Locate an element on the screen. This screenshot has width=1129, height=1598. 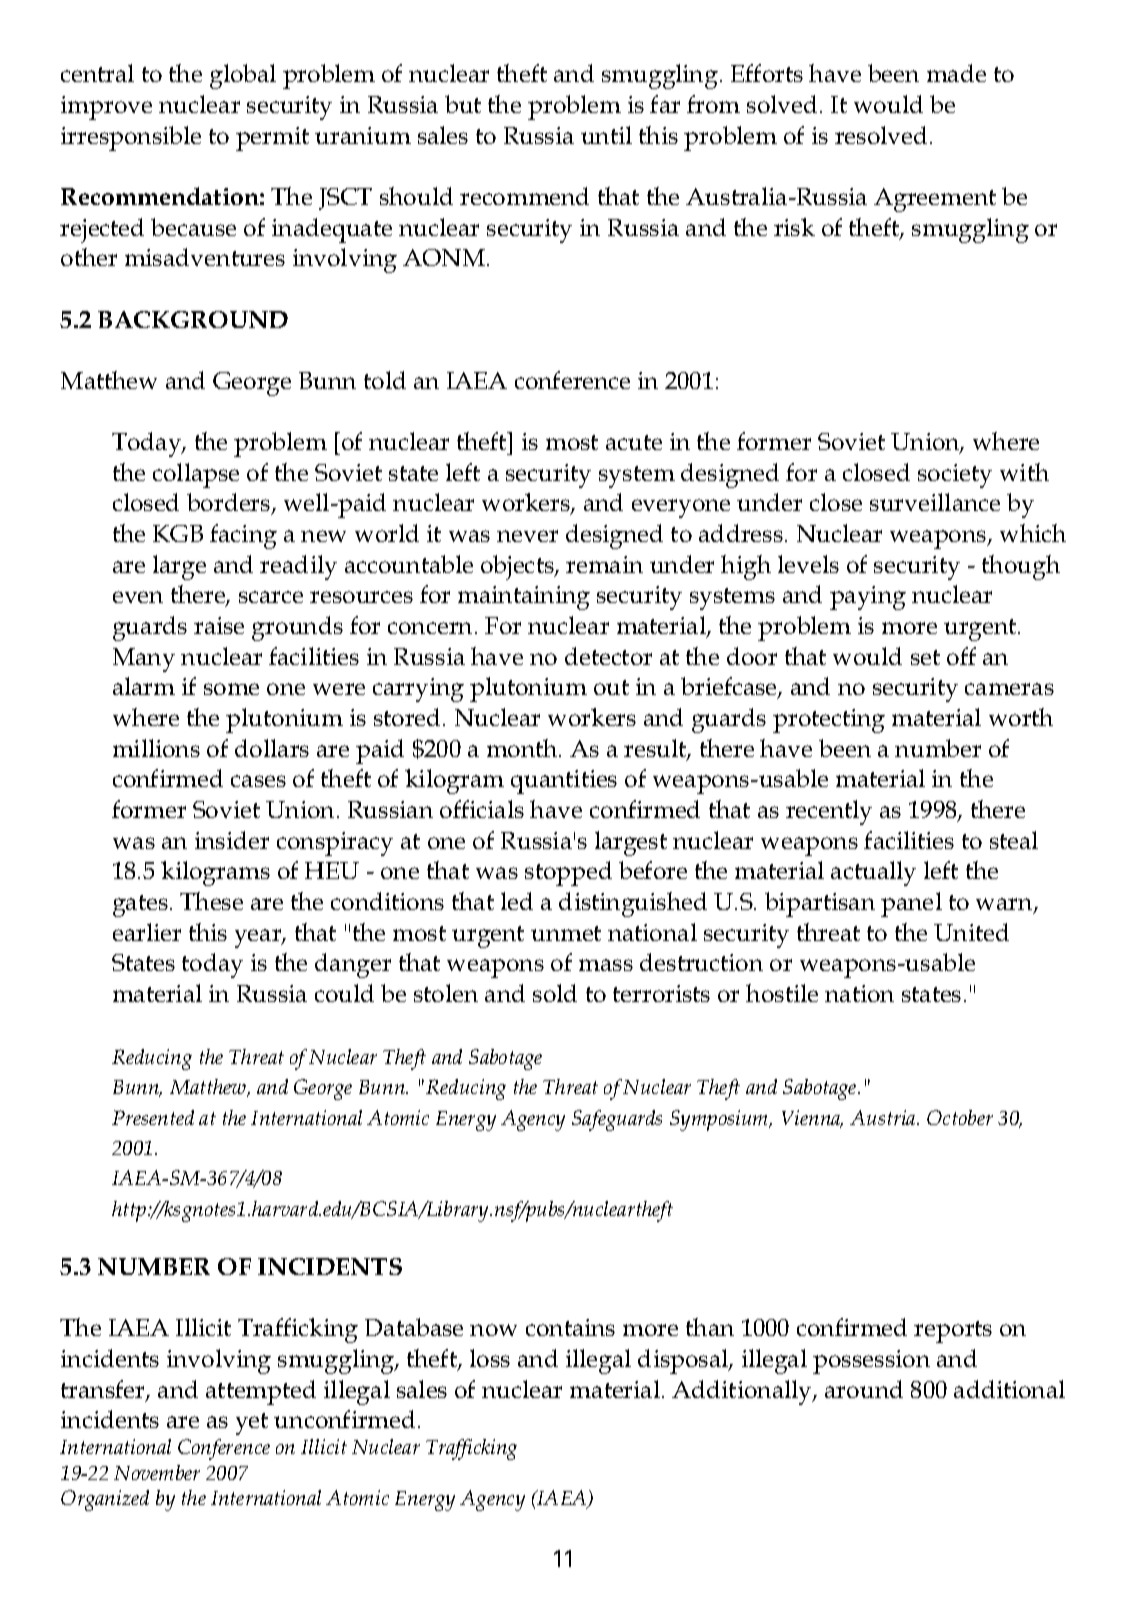
November is located at coordinates (157, 1472).
